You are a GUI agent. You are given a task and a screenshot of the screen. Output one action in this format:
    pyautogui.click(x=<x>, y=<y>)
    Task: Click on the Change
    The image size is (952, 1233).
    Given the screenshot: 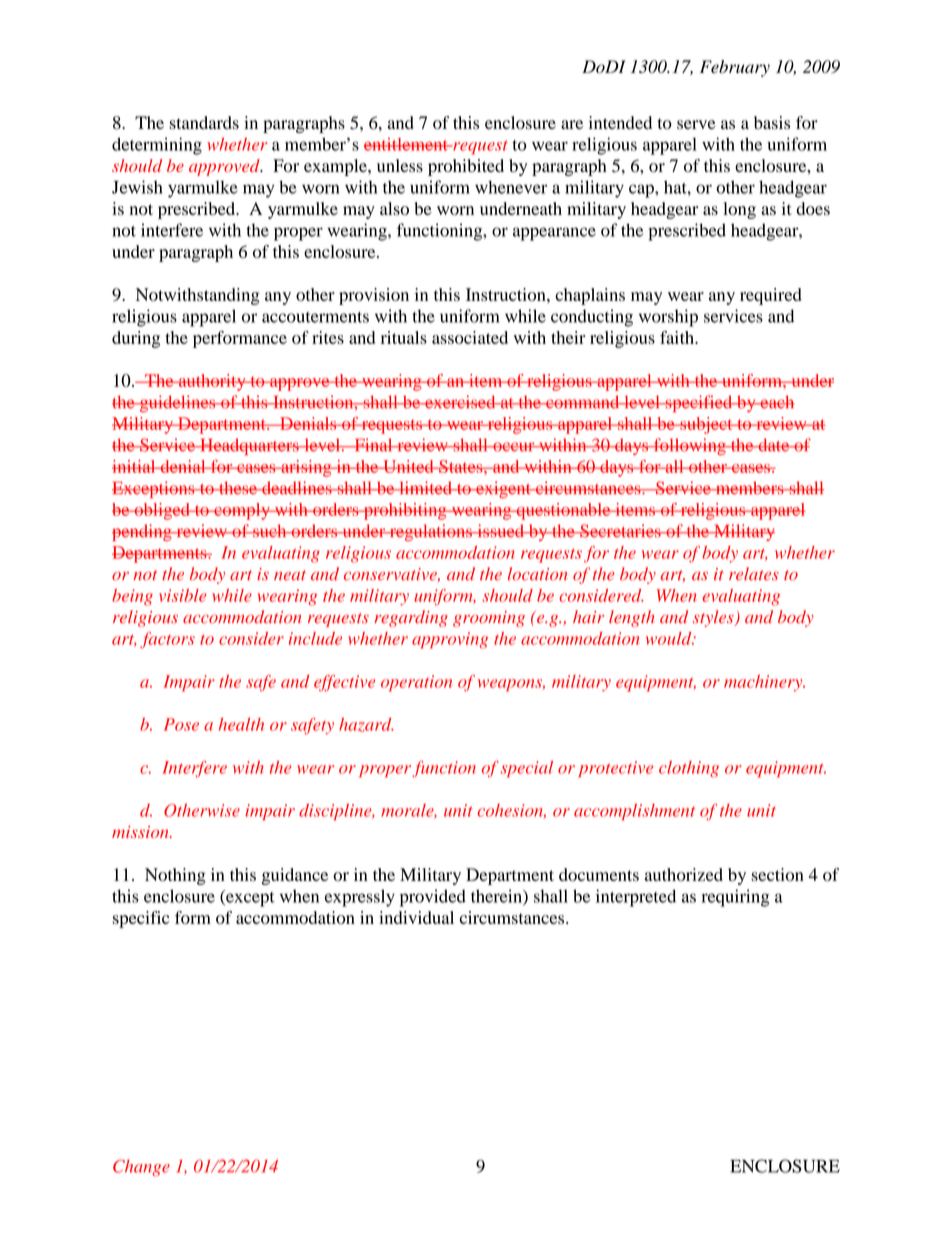 What is the action you would take?
    pyautogui.click(x=141, y=1167)
